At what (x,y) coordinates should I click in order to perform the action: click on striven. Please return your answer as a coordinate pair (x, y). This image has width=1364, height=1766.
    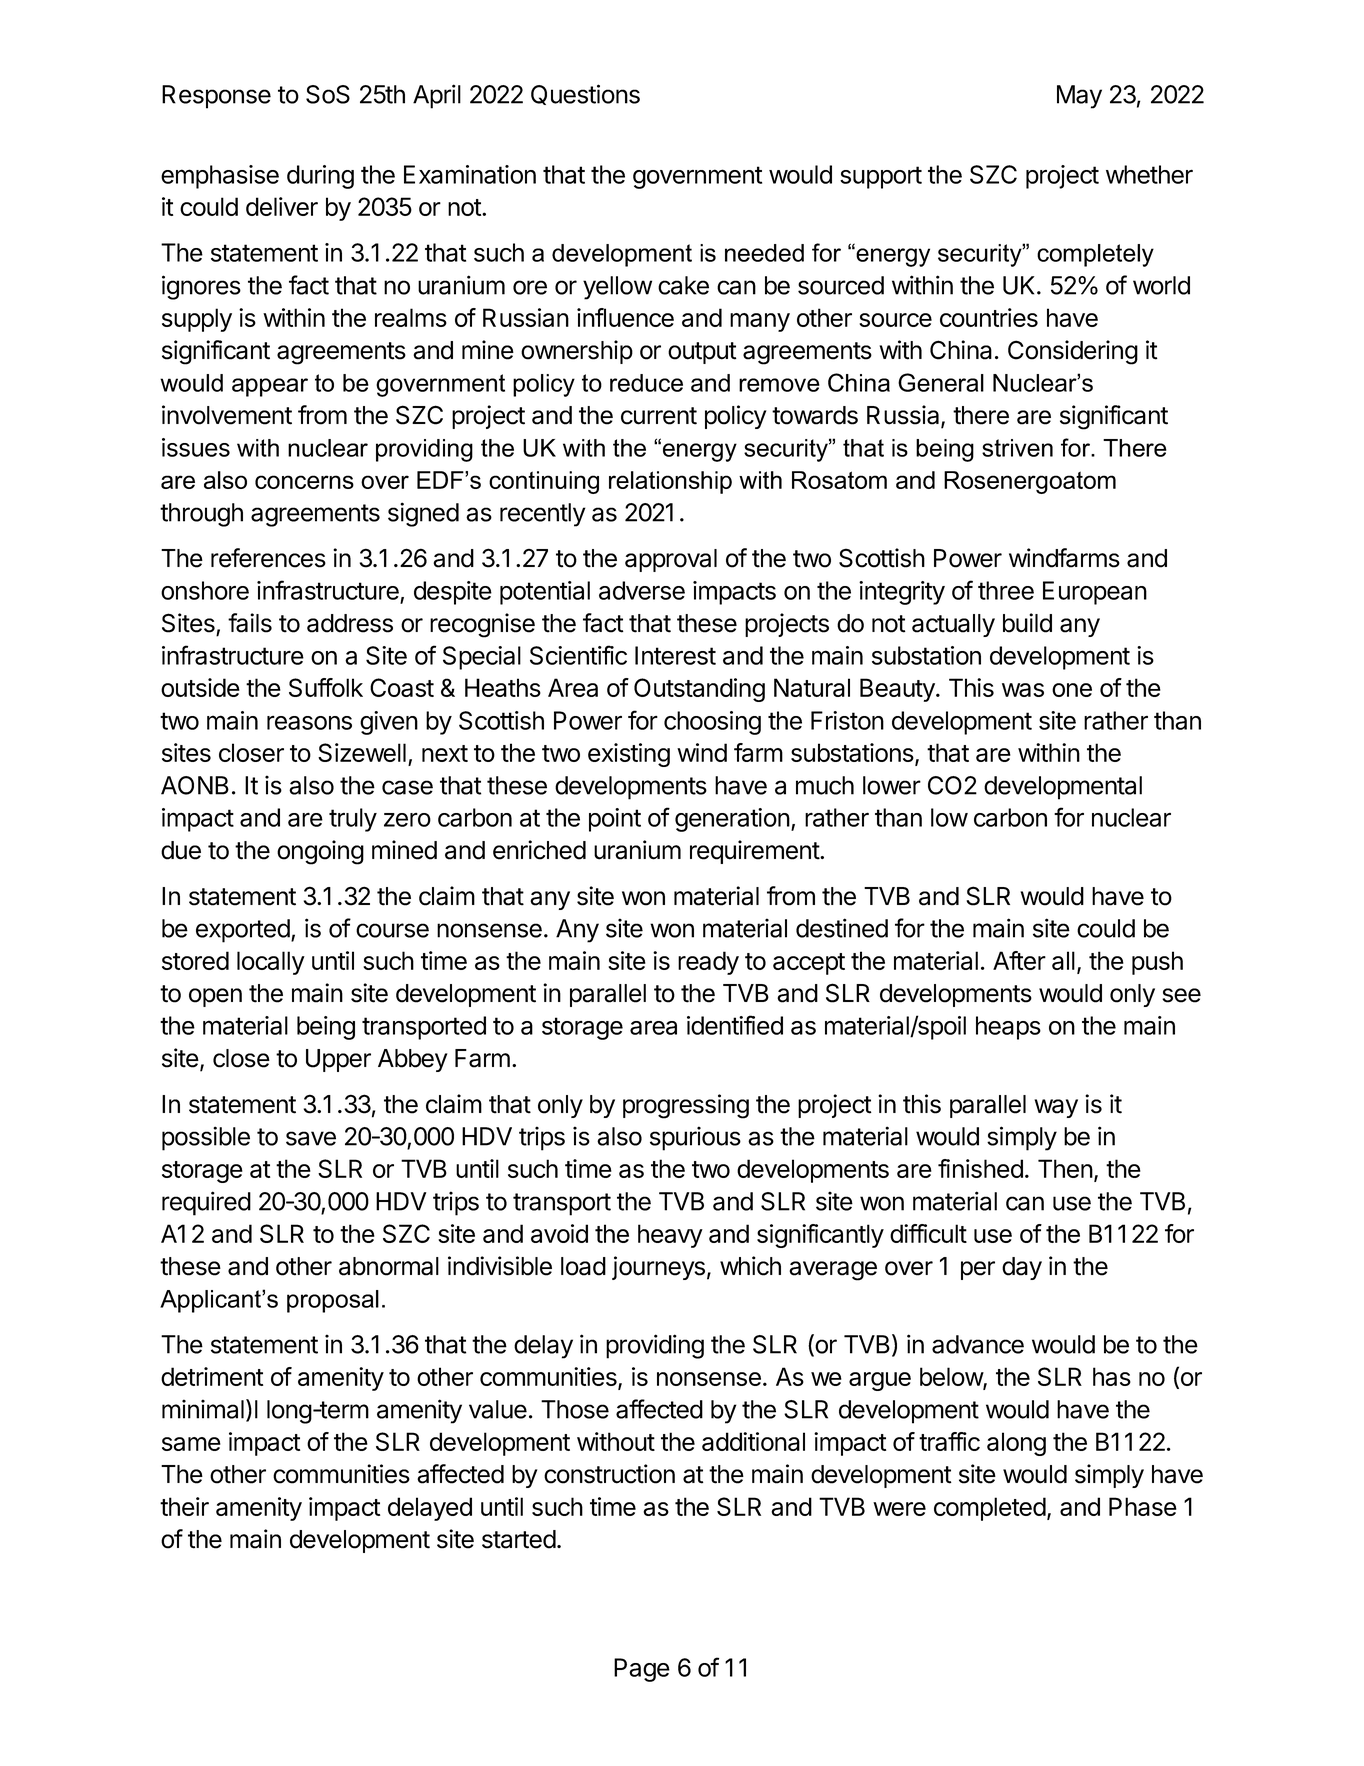
    Looking at the image, I should click on (1017, 448).
